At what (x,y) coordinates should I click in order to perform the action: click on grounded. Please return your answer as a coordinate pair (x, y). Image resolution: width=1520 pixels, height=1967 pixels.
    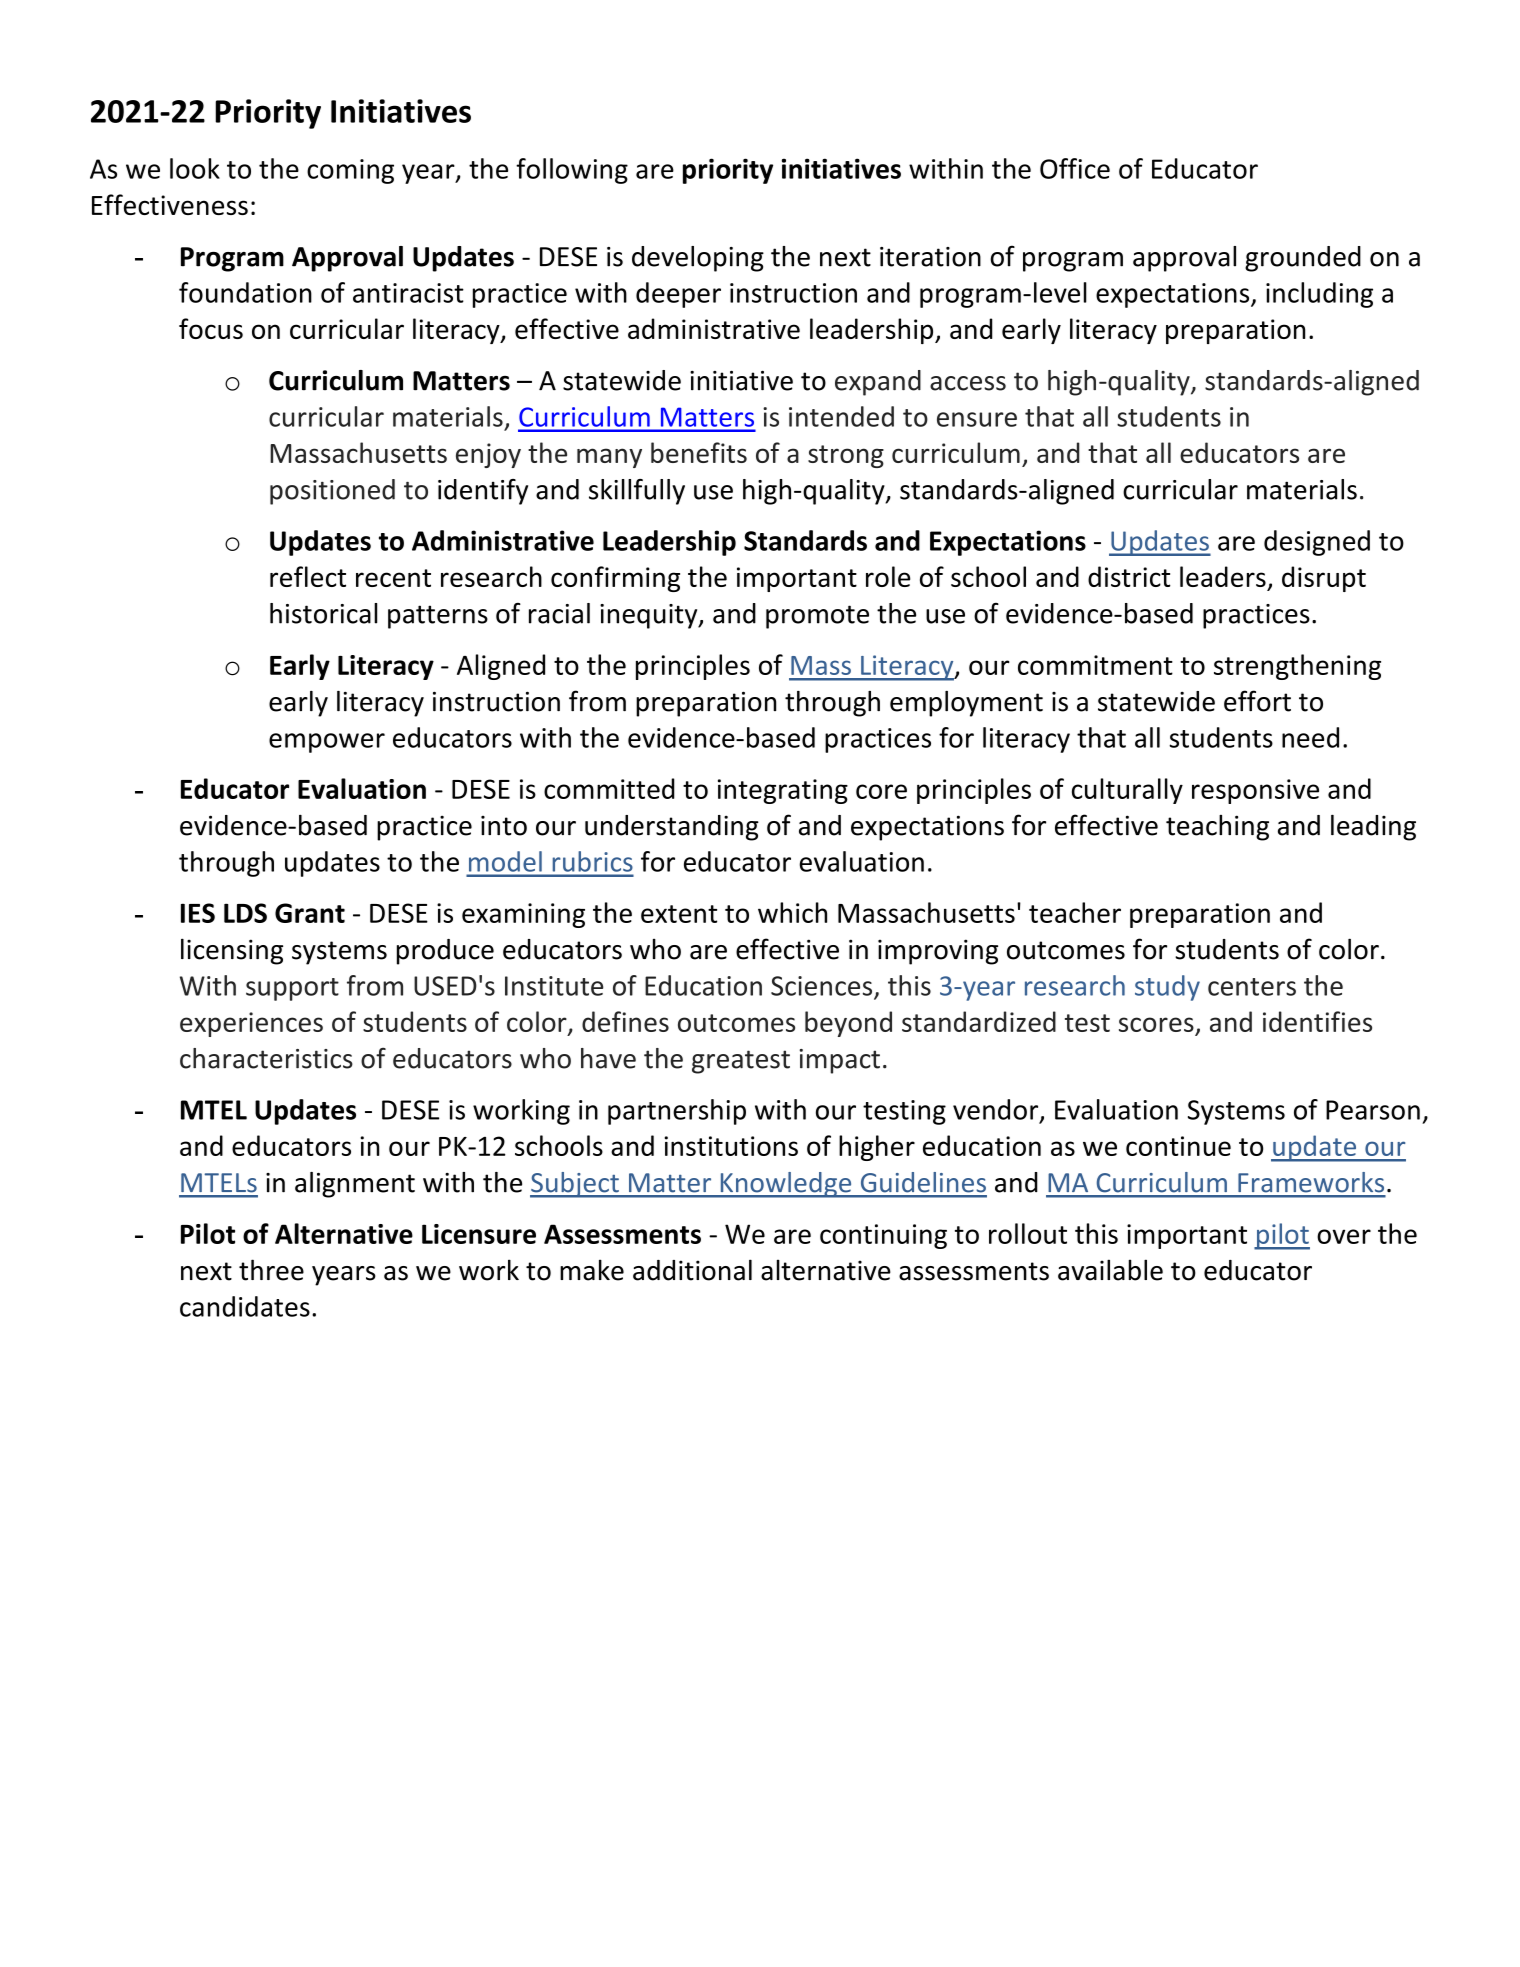
    Looking at the image, I should click on (1303, 259).
